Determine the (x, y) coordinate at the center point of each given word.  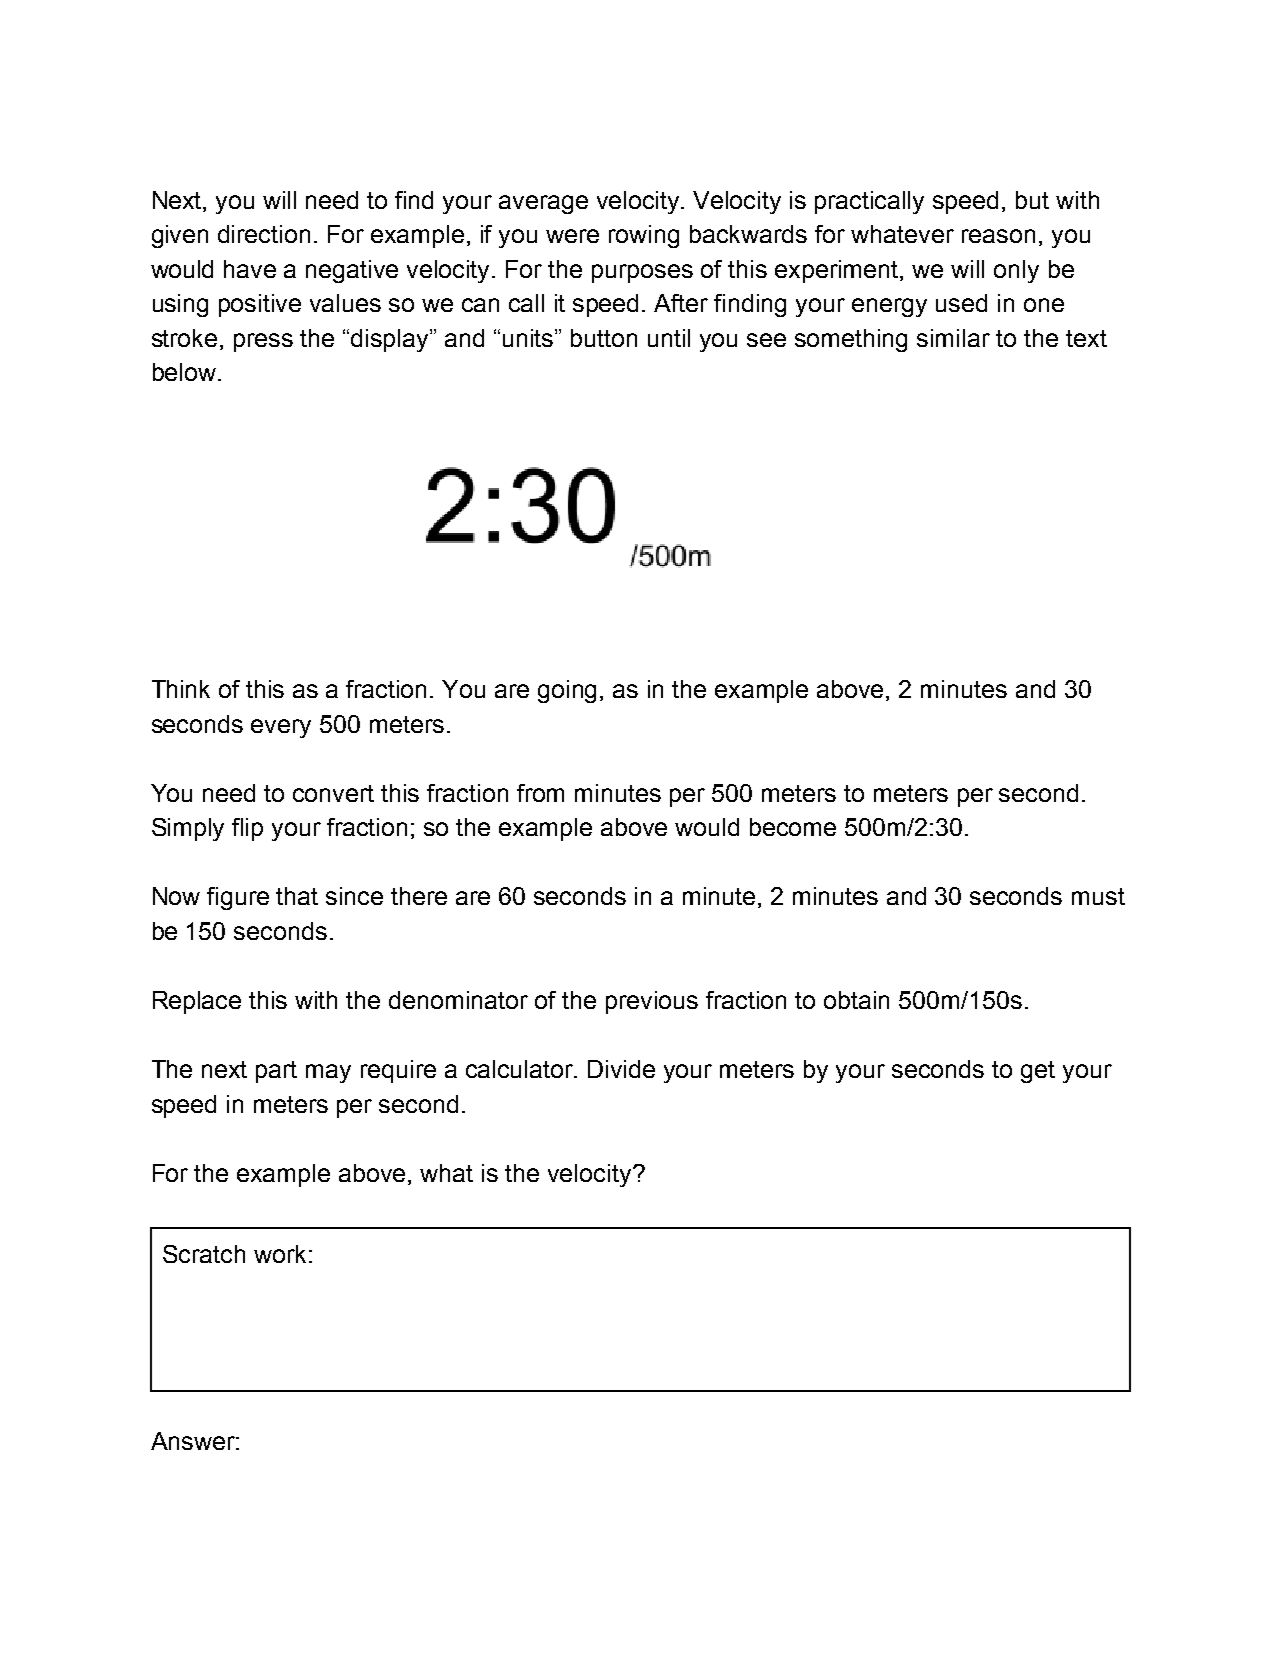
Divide (621, 1069)
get (1038, 1072)
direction (264, 234)
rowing (644, 236)
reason (998, 236)
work (280, 1254)
